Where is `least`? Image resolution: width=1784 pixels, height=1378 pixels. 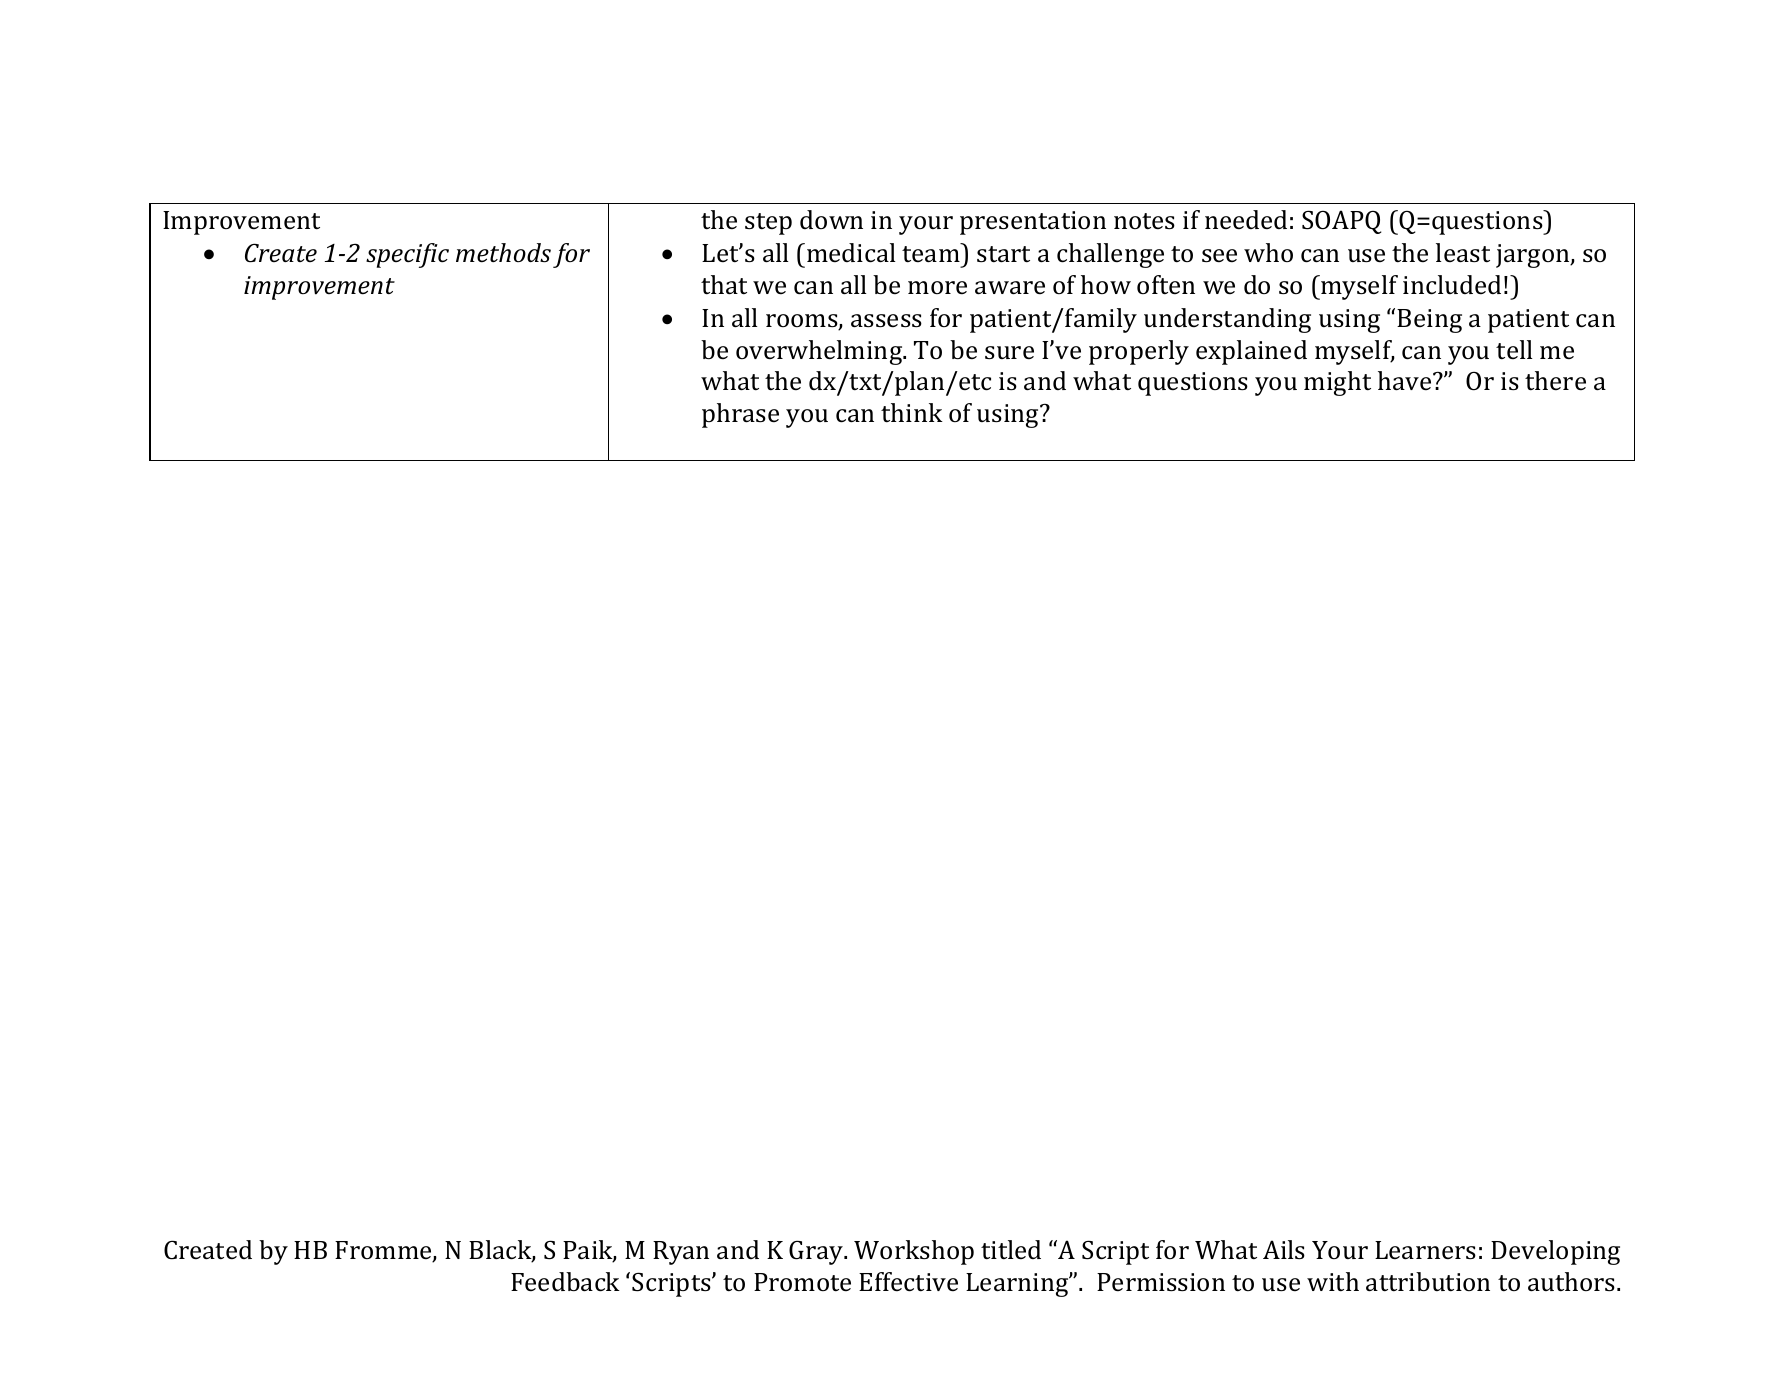 least is located at coordinates (1463, 253).
